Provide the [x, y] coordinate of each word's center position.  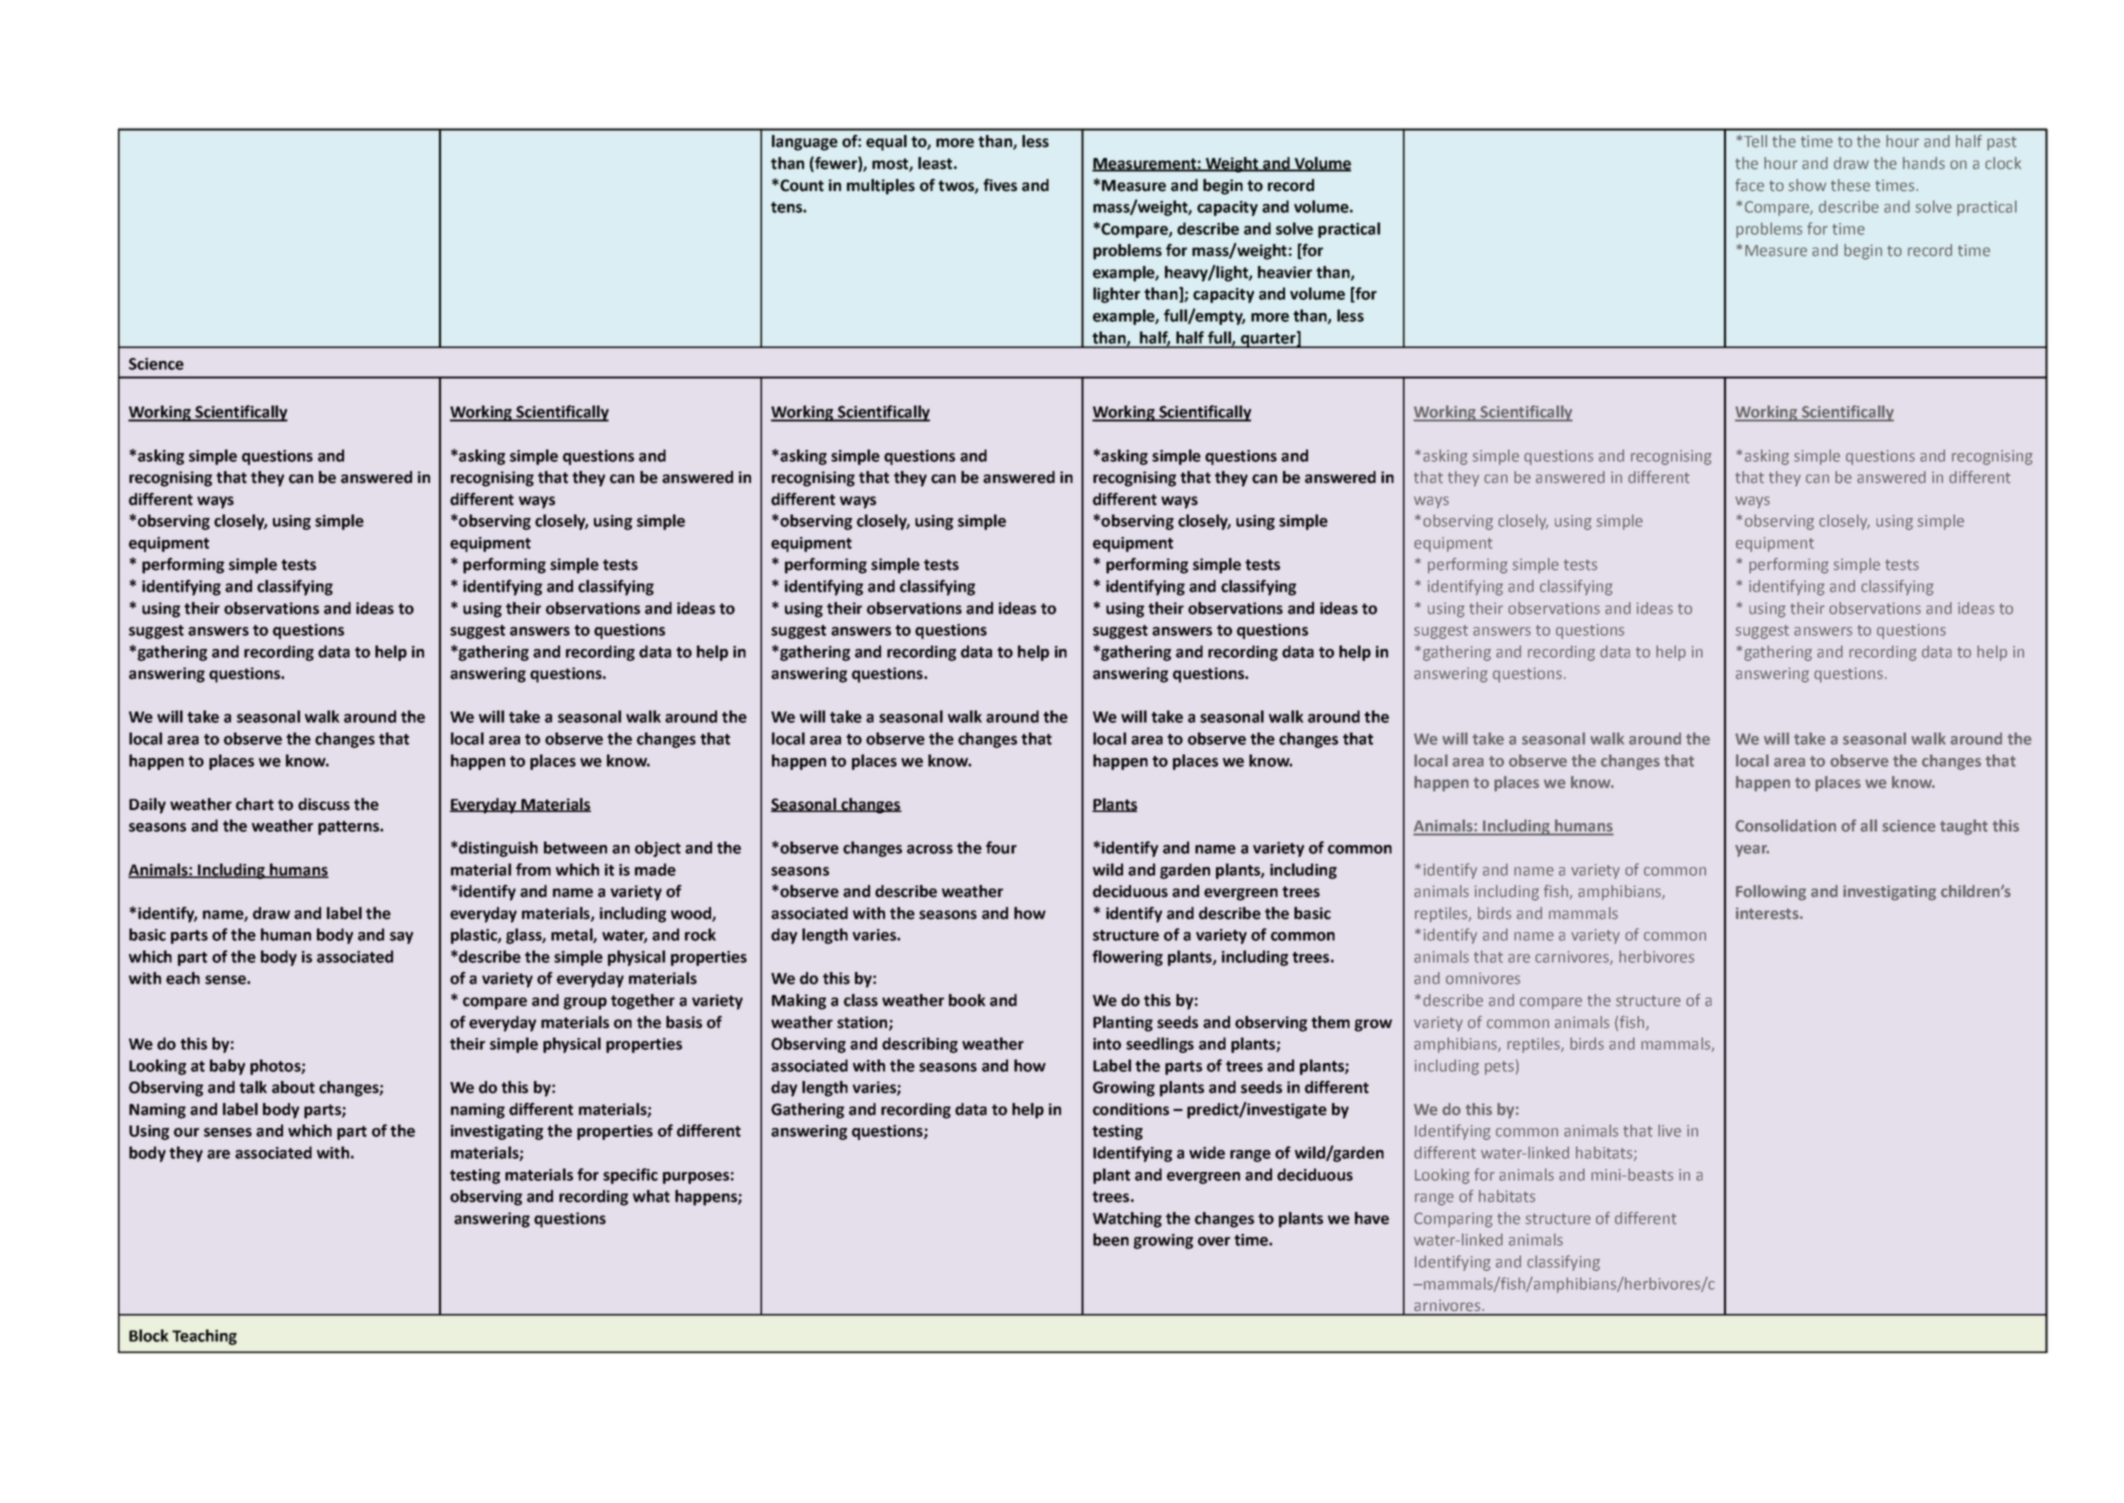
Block [149, 1335]
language [805, 143]
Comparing [1453, 1220]
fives [1000, 185]
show [1807, 185]
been [1111, 1239]
